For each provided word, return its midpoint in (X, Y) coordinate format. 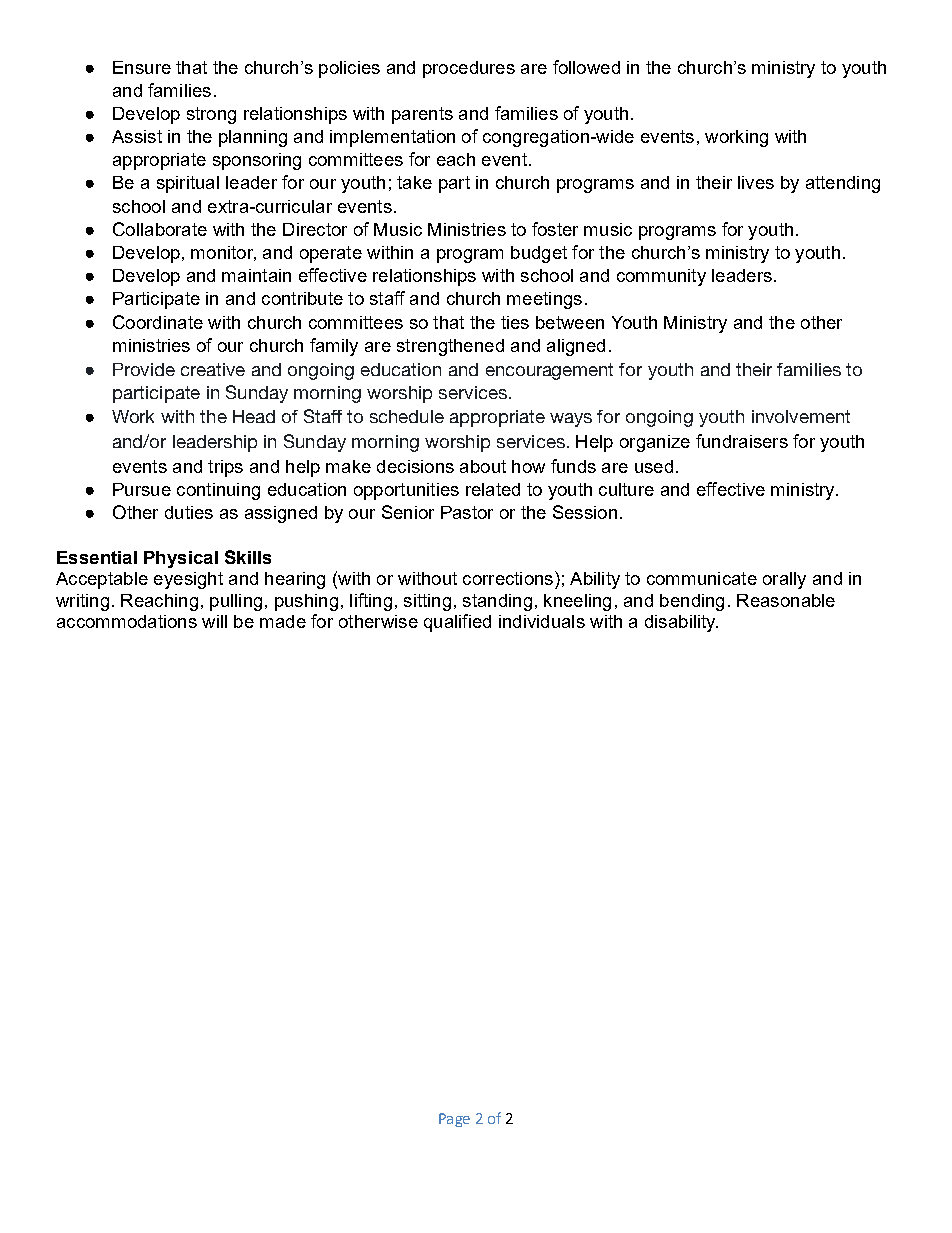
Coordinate (158, 322)
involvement (801, 416)
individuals (542, 621)
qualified (457, 623)
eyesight (188, 580)
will (214, 621)
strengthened (450, 347)
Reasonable (786, 600)
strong (211, 115)
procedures (469, 69)
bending (692, 602)
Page (454, 1120)
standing (497, 602)
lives (756, 182)
